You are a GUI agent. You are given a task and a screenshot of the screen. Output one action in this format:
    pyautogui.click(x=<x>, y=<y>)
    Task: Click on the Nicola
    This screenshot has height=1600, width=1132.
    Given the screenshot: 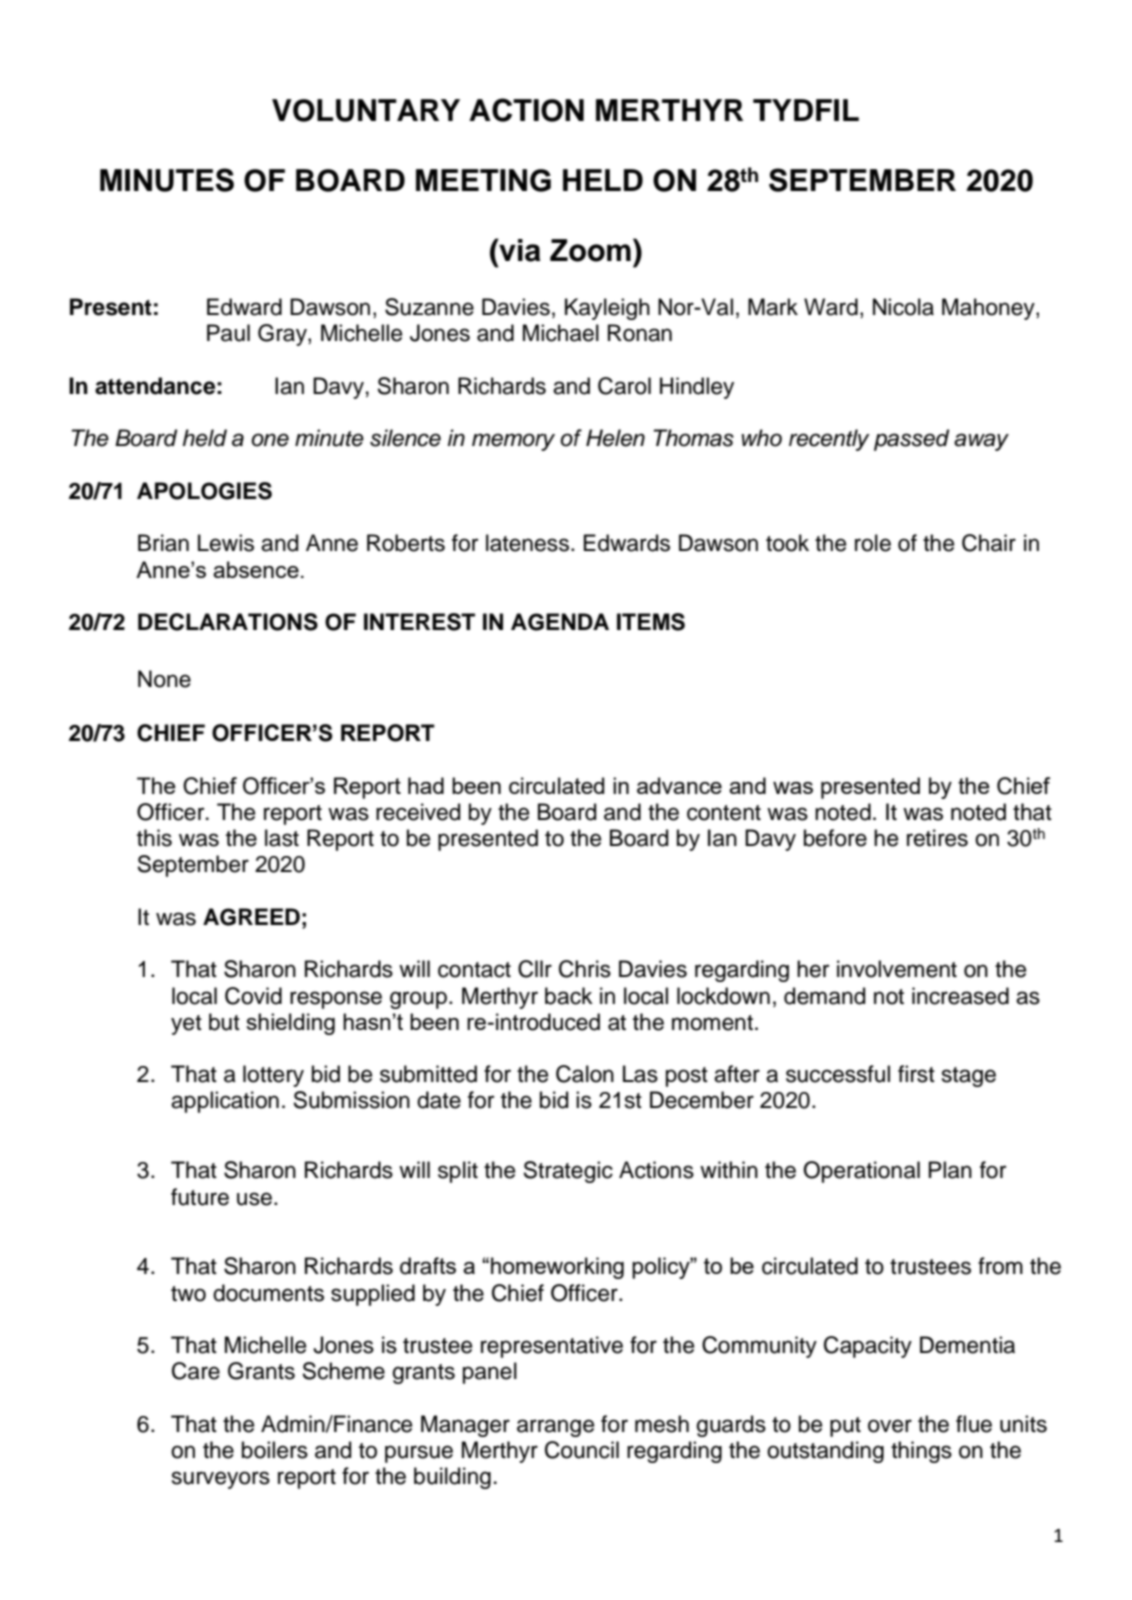 What is the action you would take?
    pyautogui.click(x=903, y=307)
